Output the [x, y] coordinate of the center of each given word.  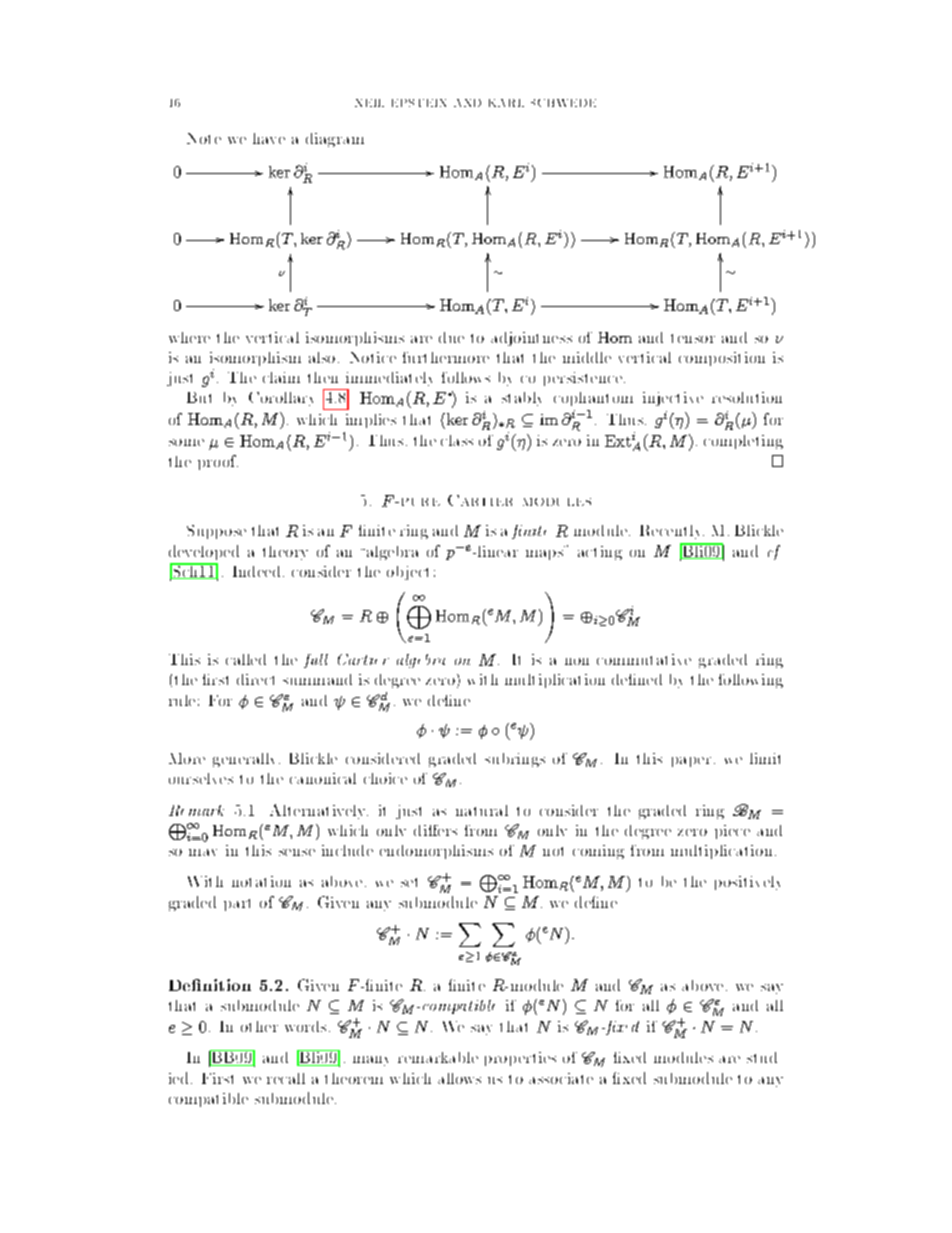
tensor [693, 338]
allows [459, 1078]
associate [561, 1078]
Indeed [256, 571]
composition [722, 359]
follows [466, 377]
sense [297, 852]
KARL [506, 103]
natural [482, 810]
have [269, 138]
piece [732, 832]
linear [496, 551]
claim [281, 377]
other [259, 1026]
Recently [672, 532]
